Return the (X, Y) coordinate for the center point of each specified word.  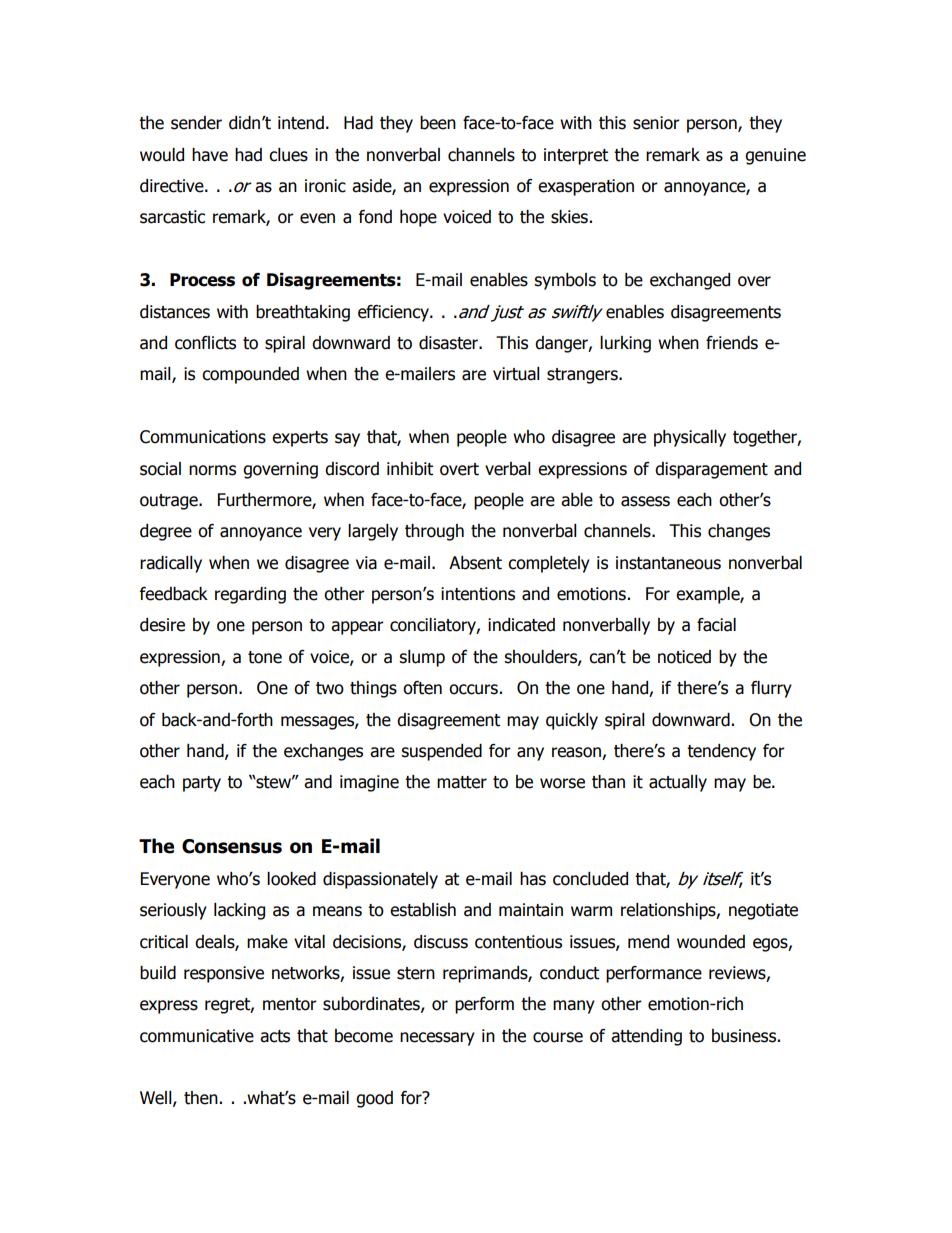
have (210, 155)
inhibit (410, 469)
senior (656, 123)
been (438, 123)
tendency (721, 752)
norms (212, 470)
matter (462, 782)
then (201, 1098)
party (202, 784)
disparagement (711, 470)
